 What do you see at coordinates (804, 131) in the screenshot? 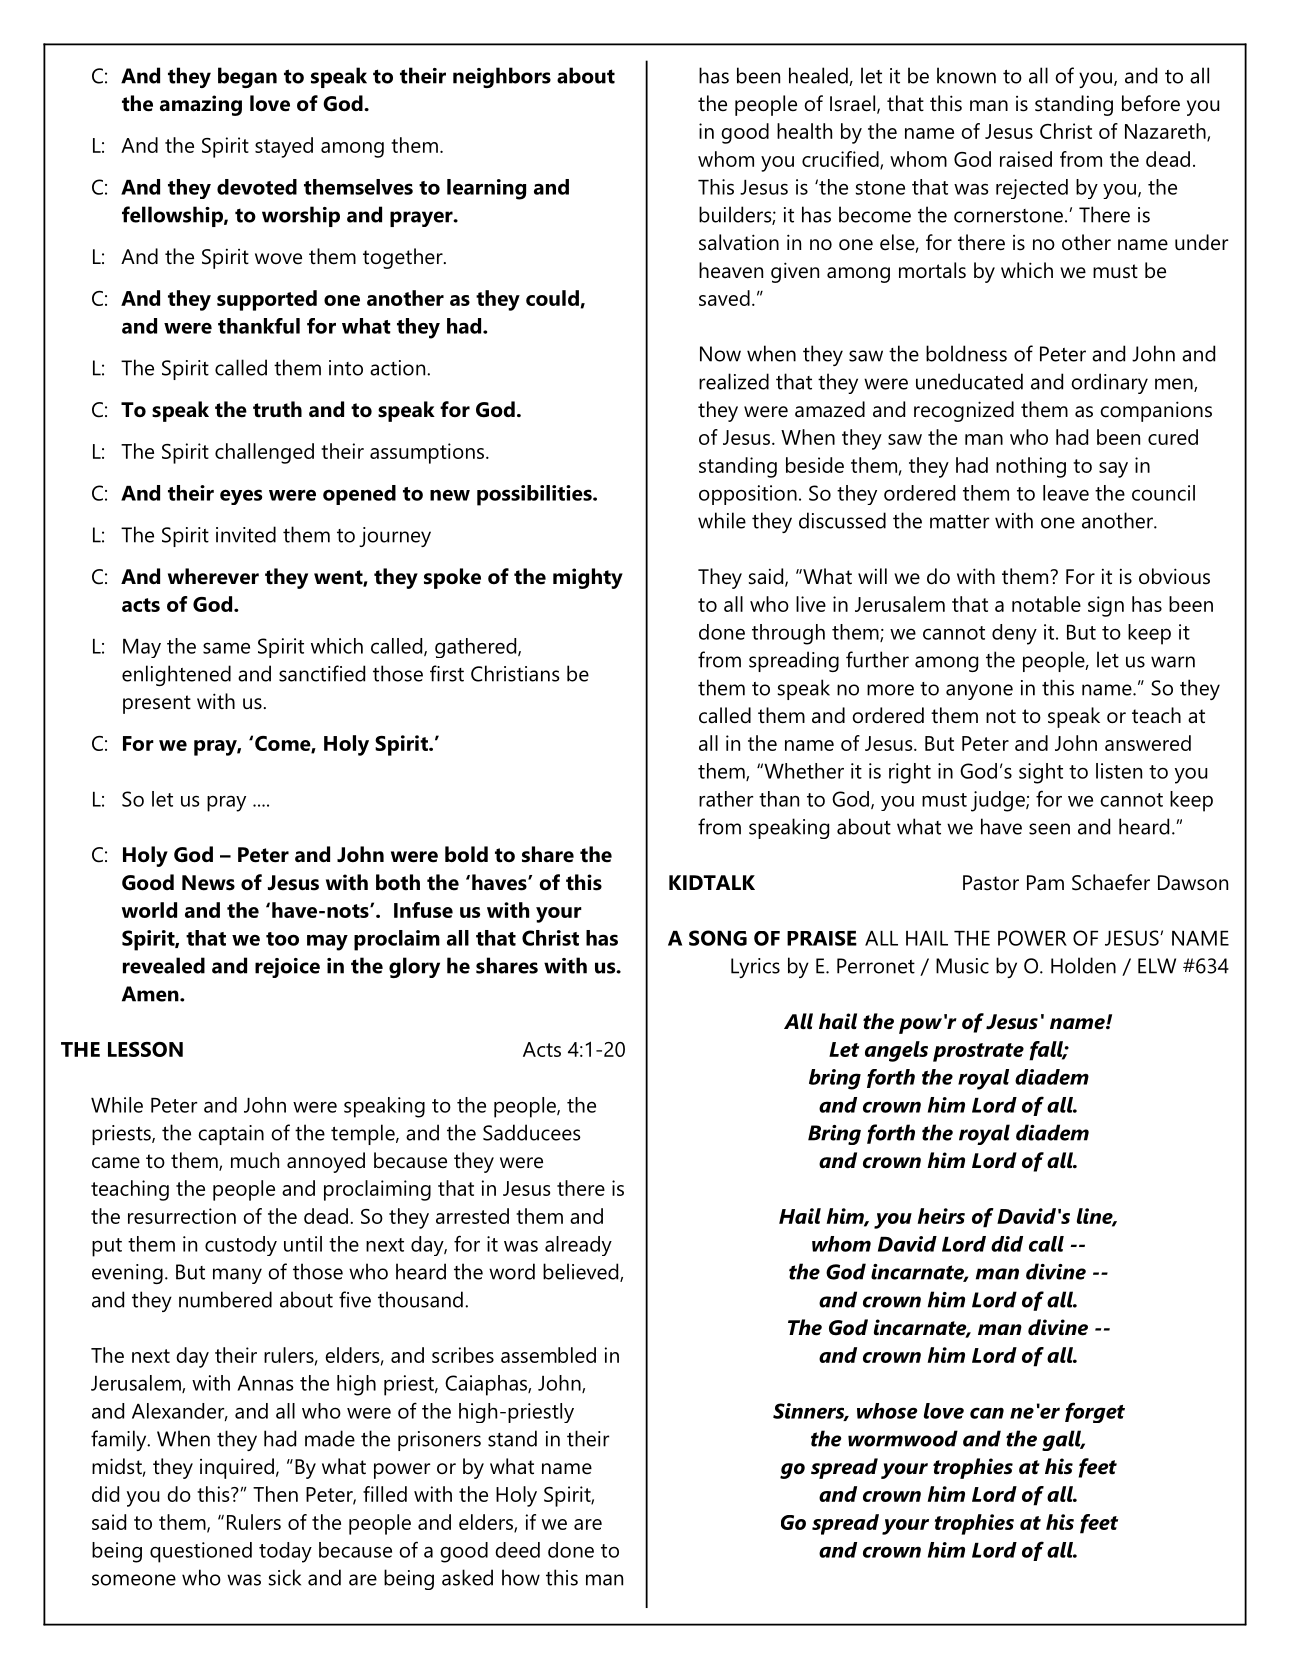
I see `health` at bounding box center [804, 131].
